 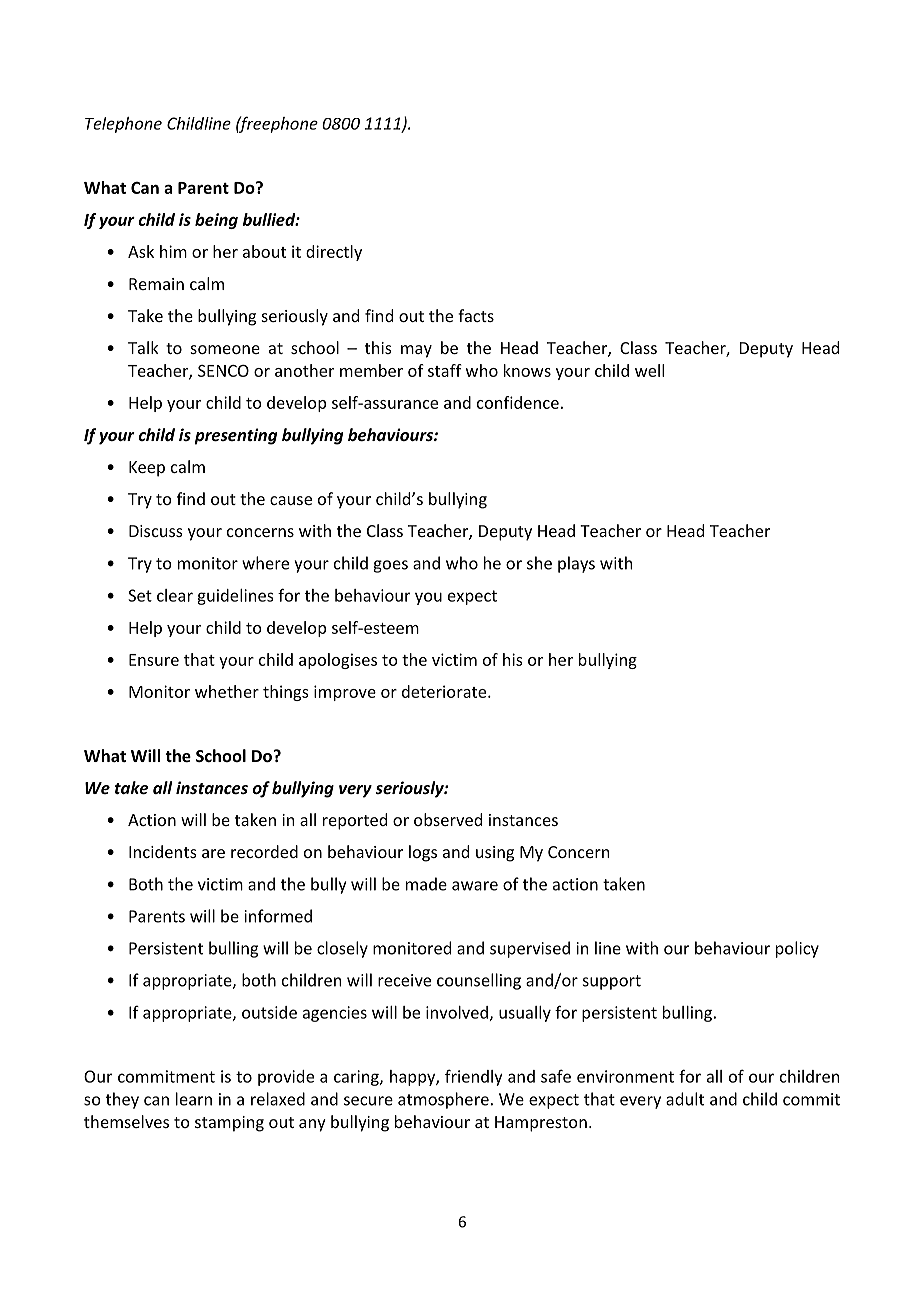 I want to click on Telephone, so click(x=123, y=125).
